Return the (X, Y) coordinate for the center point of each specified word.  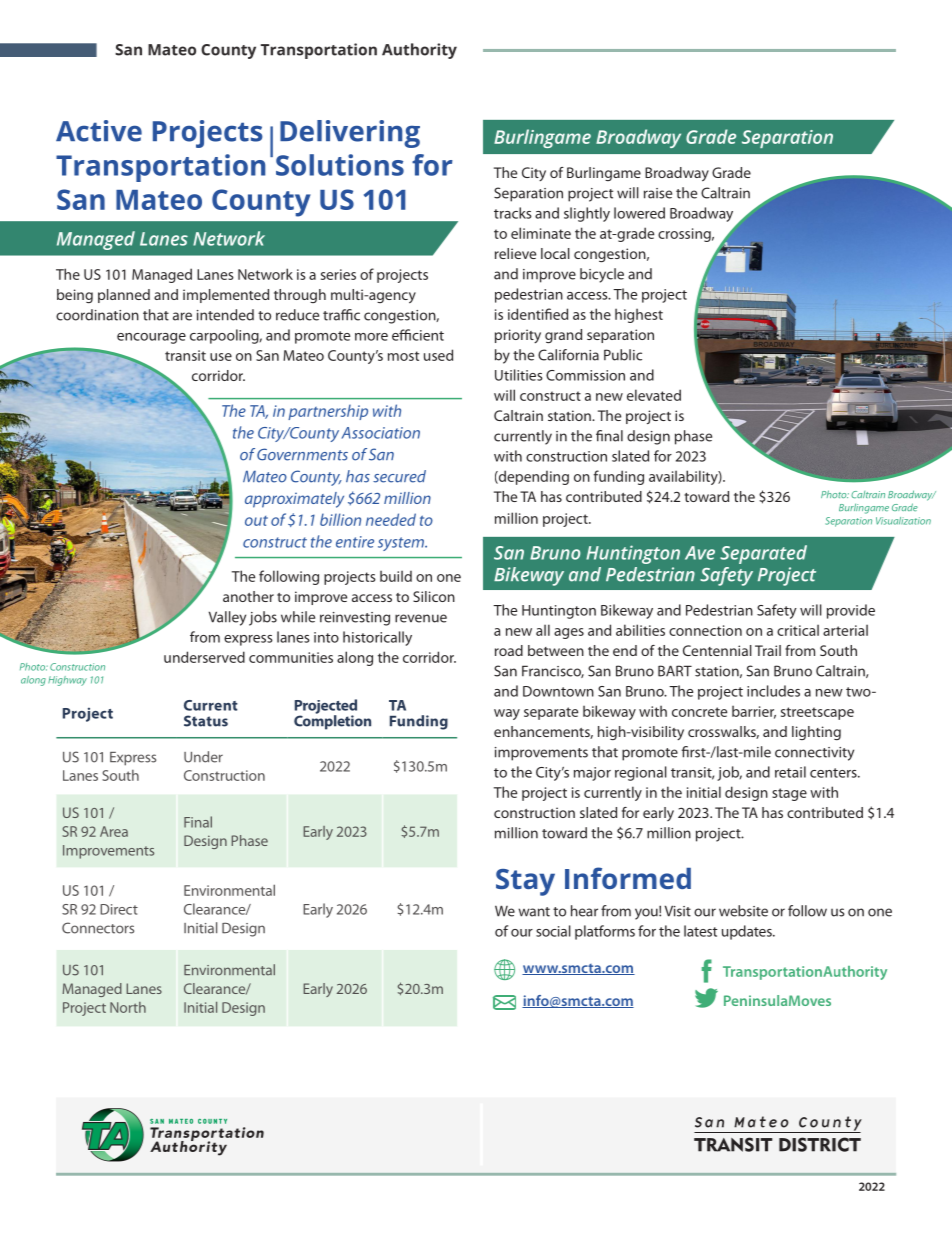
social (553, 931)
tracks (513, 213)
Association (381, 433)
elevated (654, 395)
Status (206, 721)
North (128, 1007)
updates (748, 932)
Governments (302, 454)
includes (773, 691)
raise (658, 193)
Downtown (558, 691)
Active (99, 131)
